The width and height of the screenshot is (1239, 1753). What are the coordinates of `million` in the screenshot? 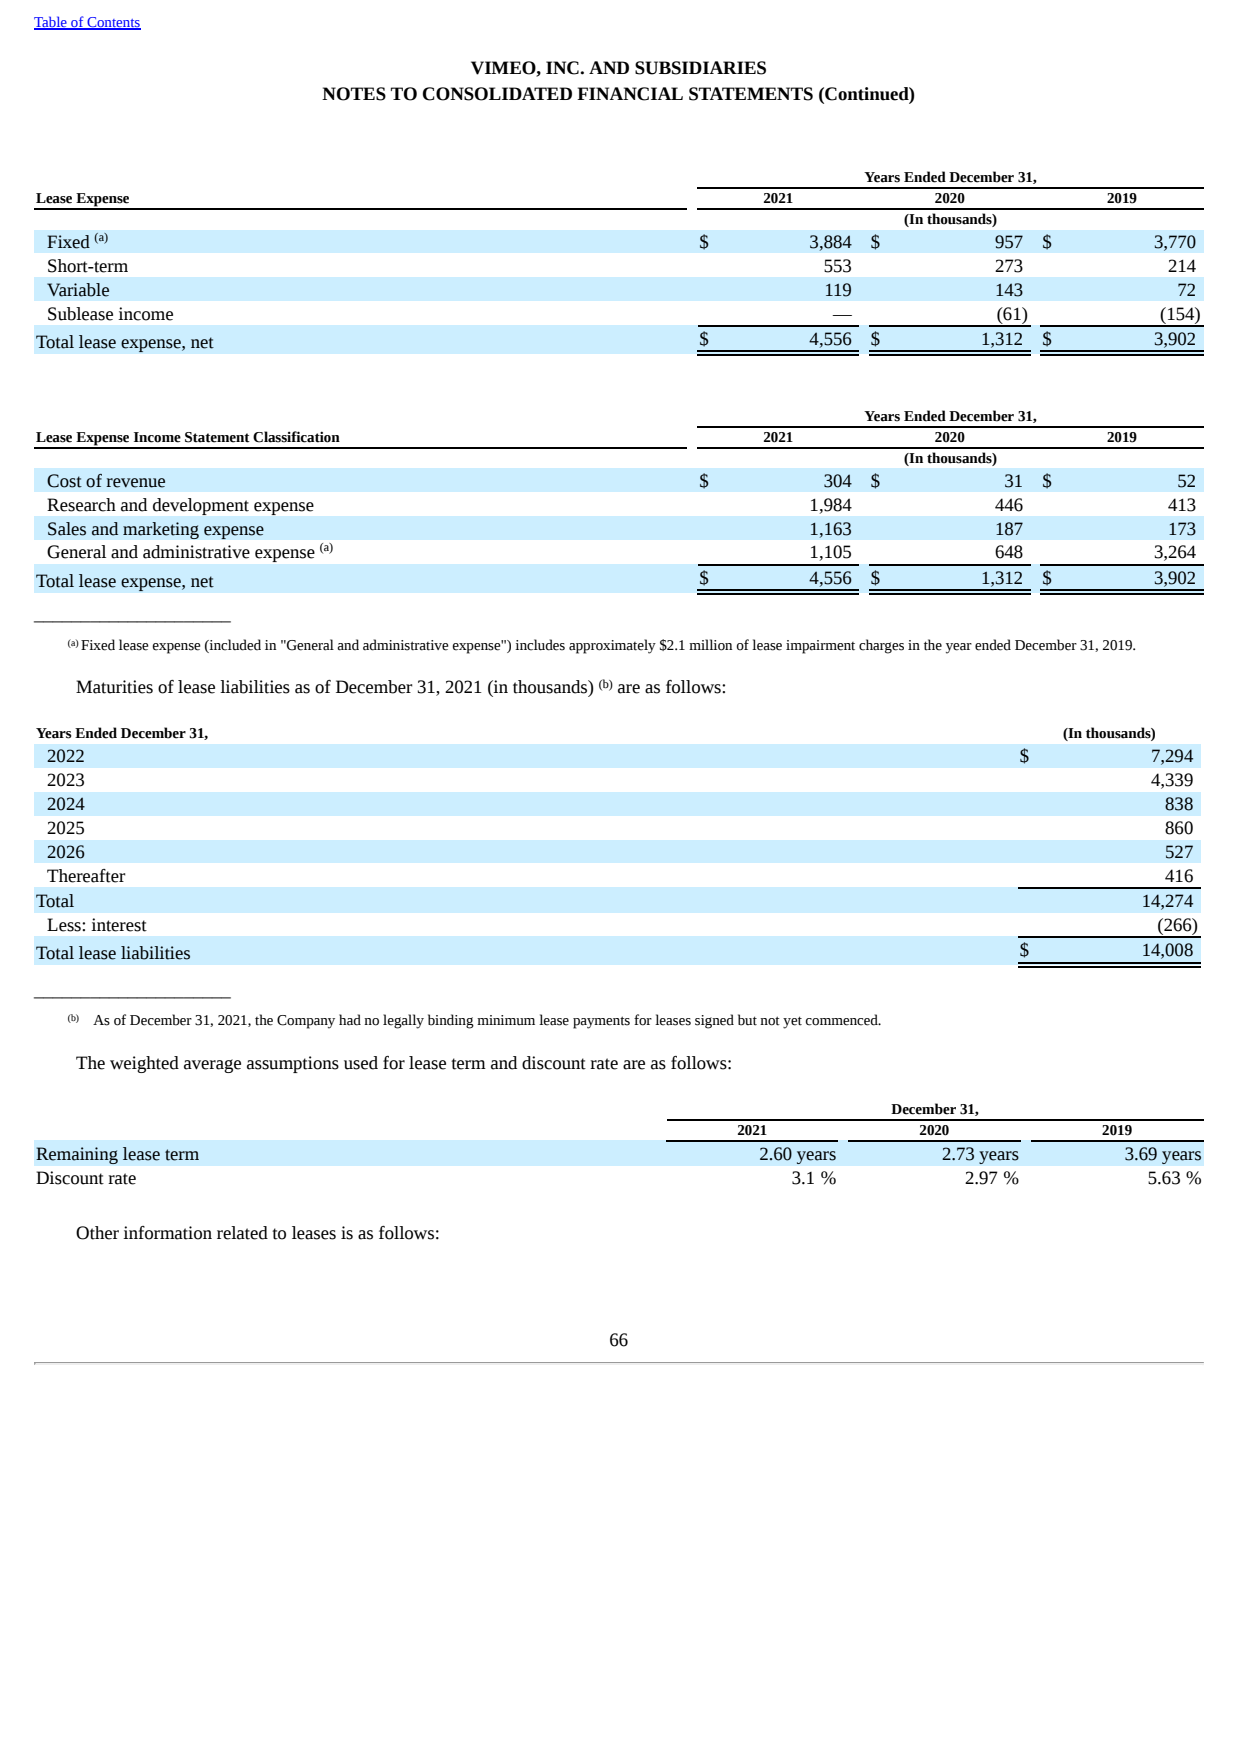 It's located at (710, 645).
